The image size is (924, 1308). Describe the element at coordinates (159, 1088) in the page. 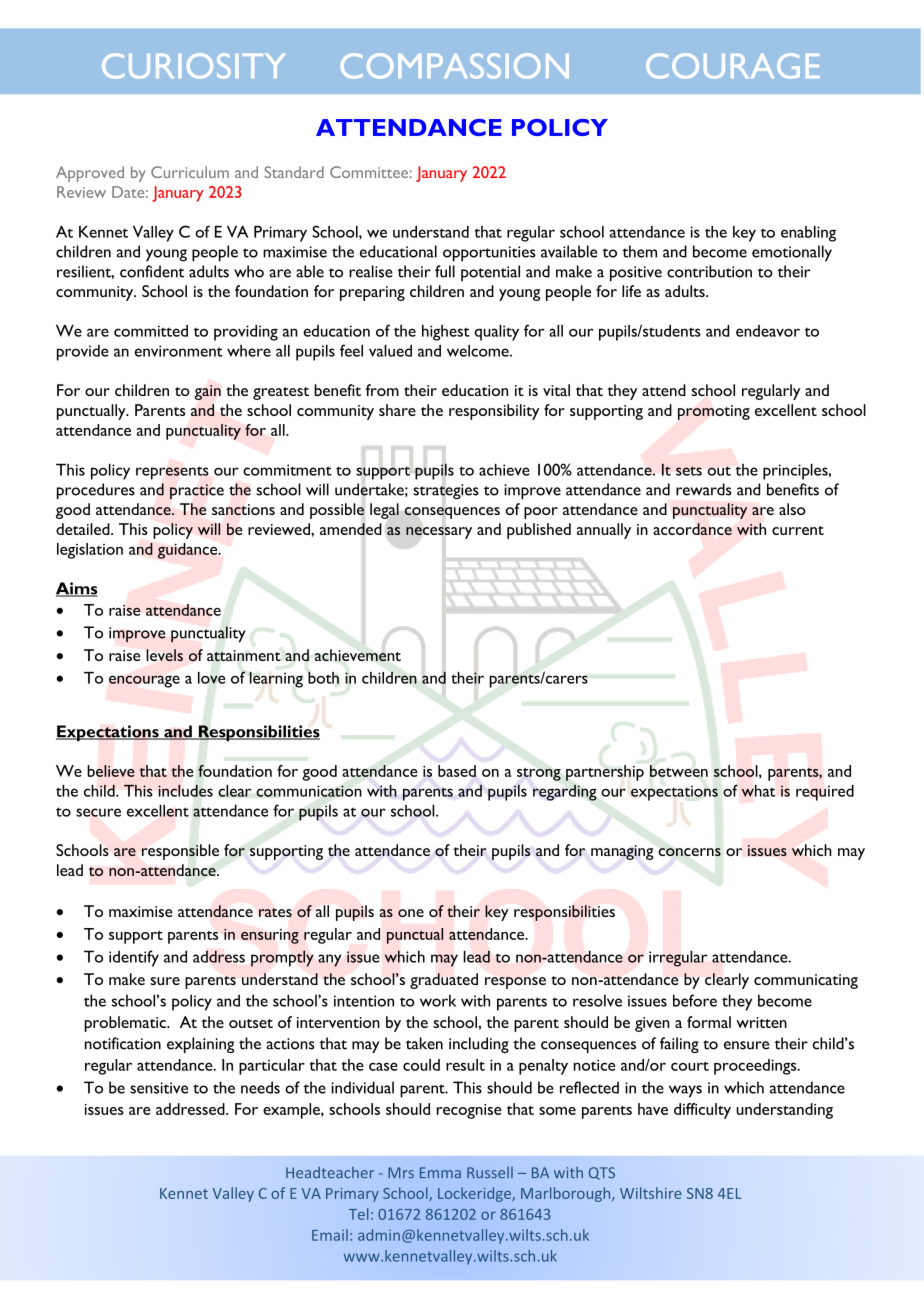

I see `sensitive` at that location.
